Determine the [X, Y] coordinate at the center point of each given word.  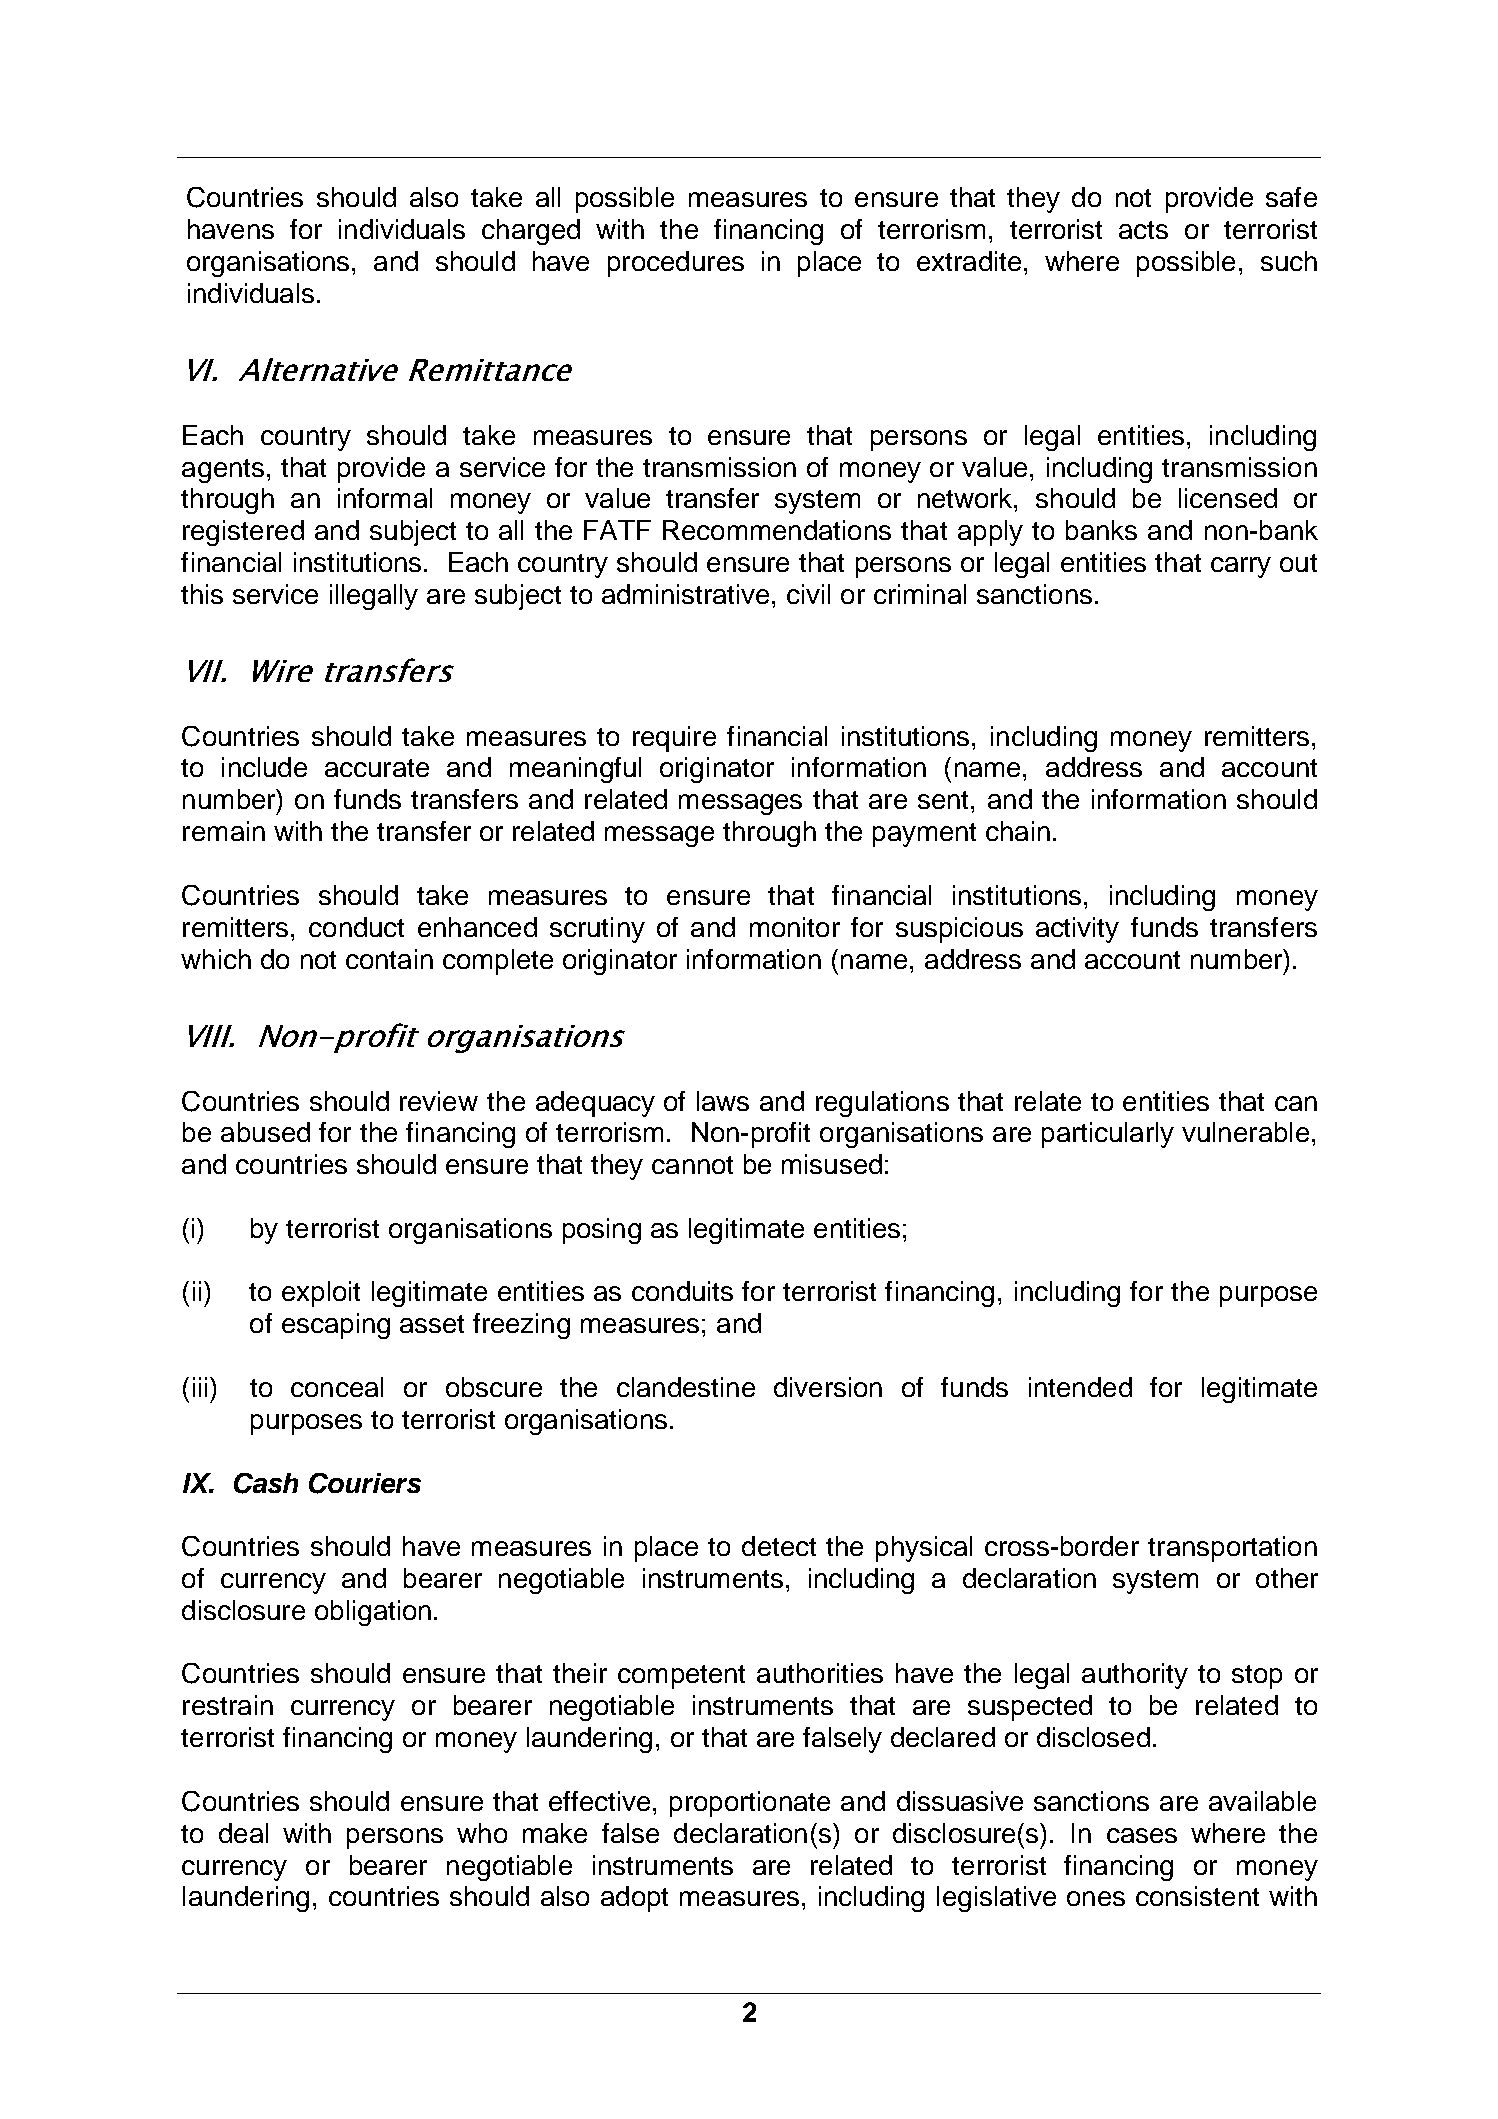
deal [243, 1833]
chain [1018, 831]
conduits [682, 1291]
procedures [676, 264]
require [674, 739]
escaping [336, 1326]
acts [1143, 230]
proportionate [750, 1804]
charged [531, 232]
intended [1080, 1387]
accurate [377, 768]
